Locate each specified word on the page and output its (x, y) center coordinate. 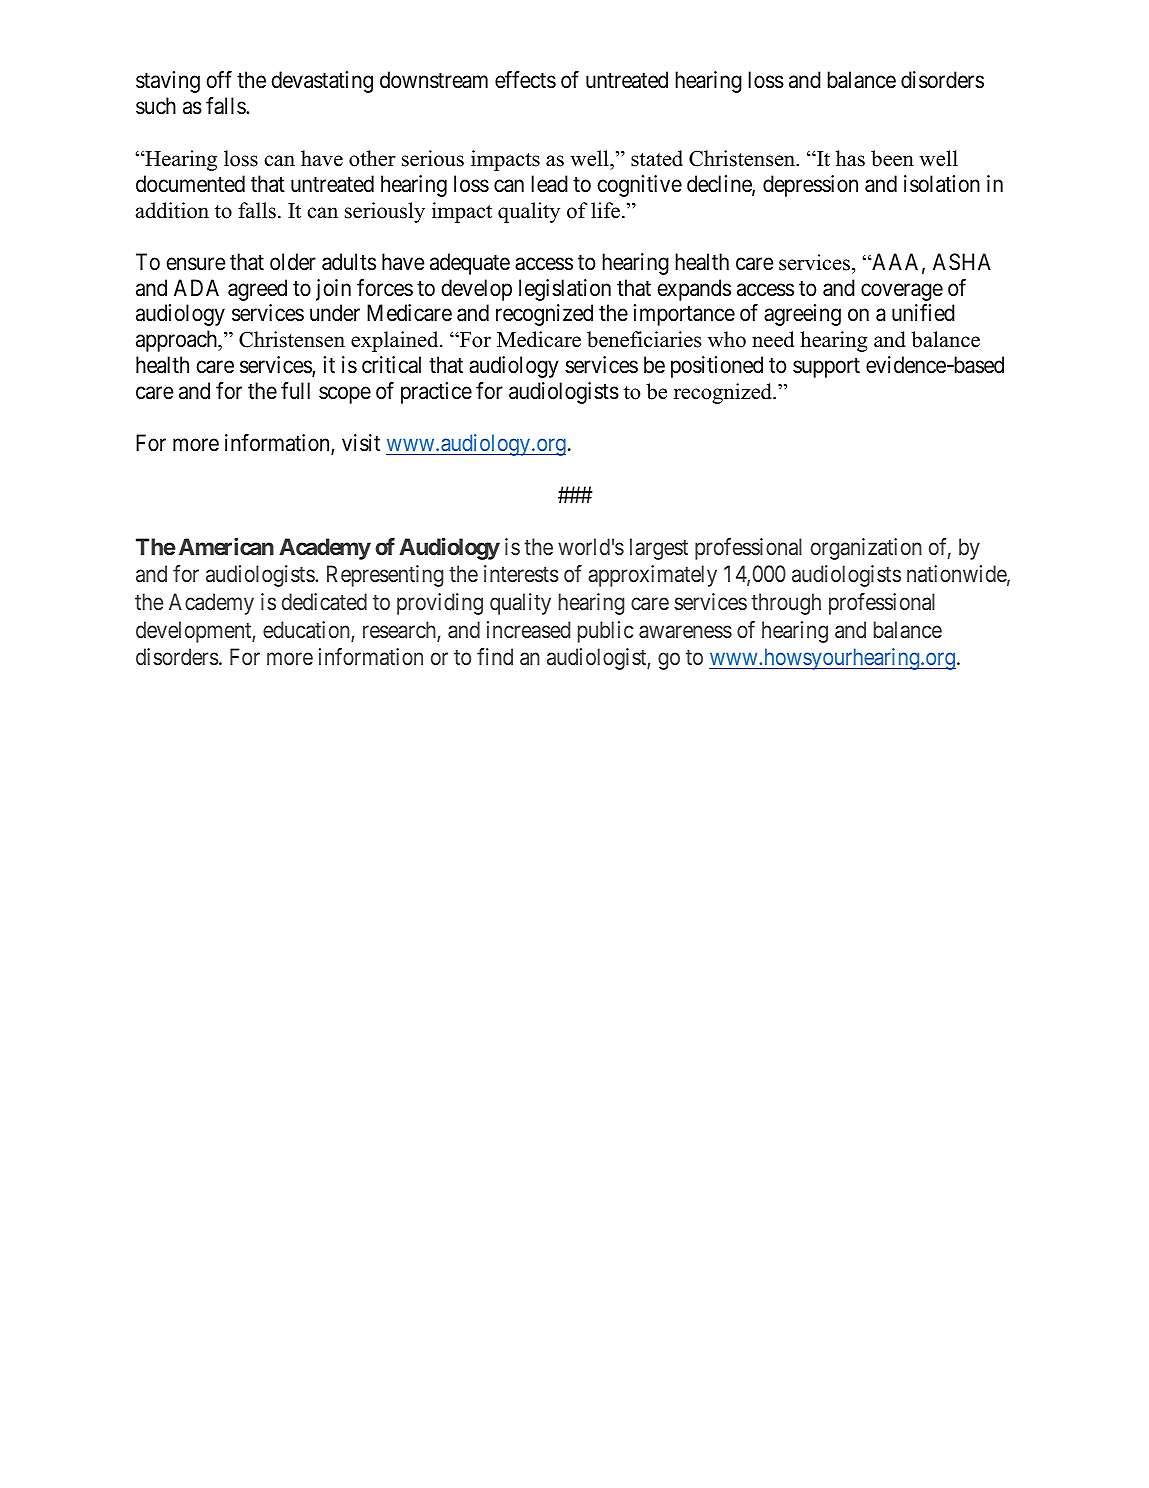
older (293, 262)
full (295, 390)
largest (659, 549)
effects (525, 80)
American (226, 546)
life (607, 210)
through (786, 604)
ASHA (962, 262)
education (307, 631)
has (850, 158)
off (219, 80)
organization (866, 549)
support (826, 368)
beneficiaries (644, 339)
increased (528, 630)
